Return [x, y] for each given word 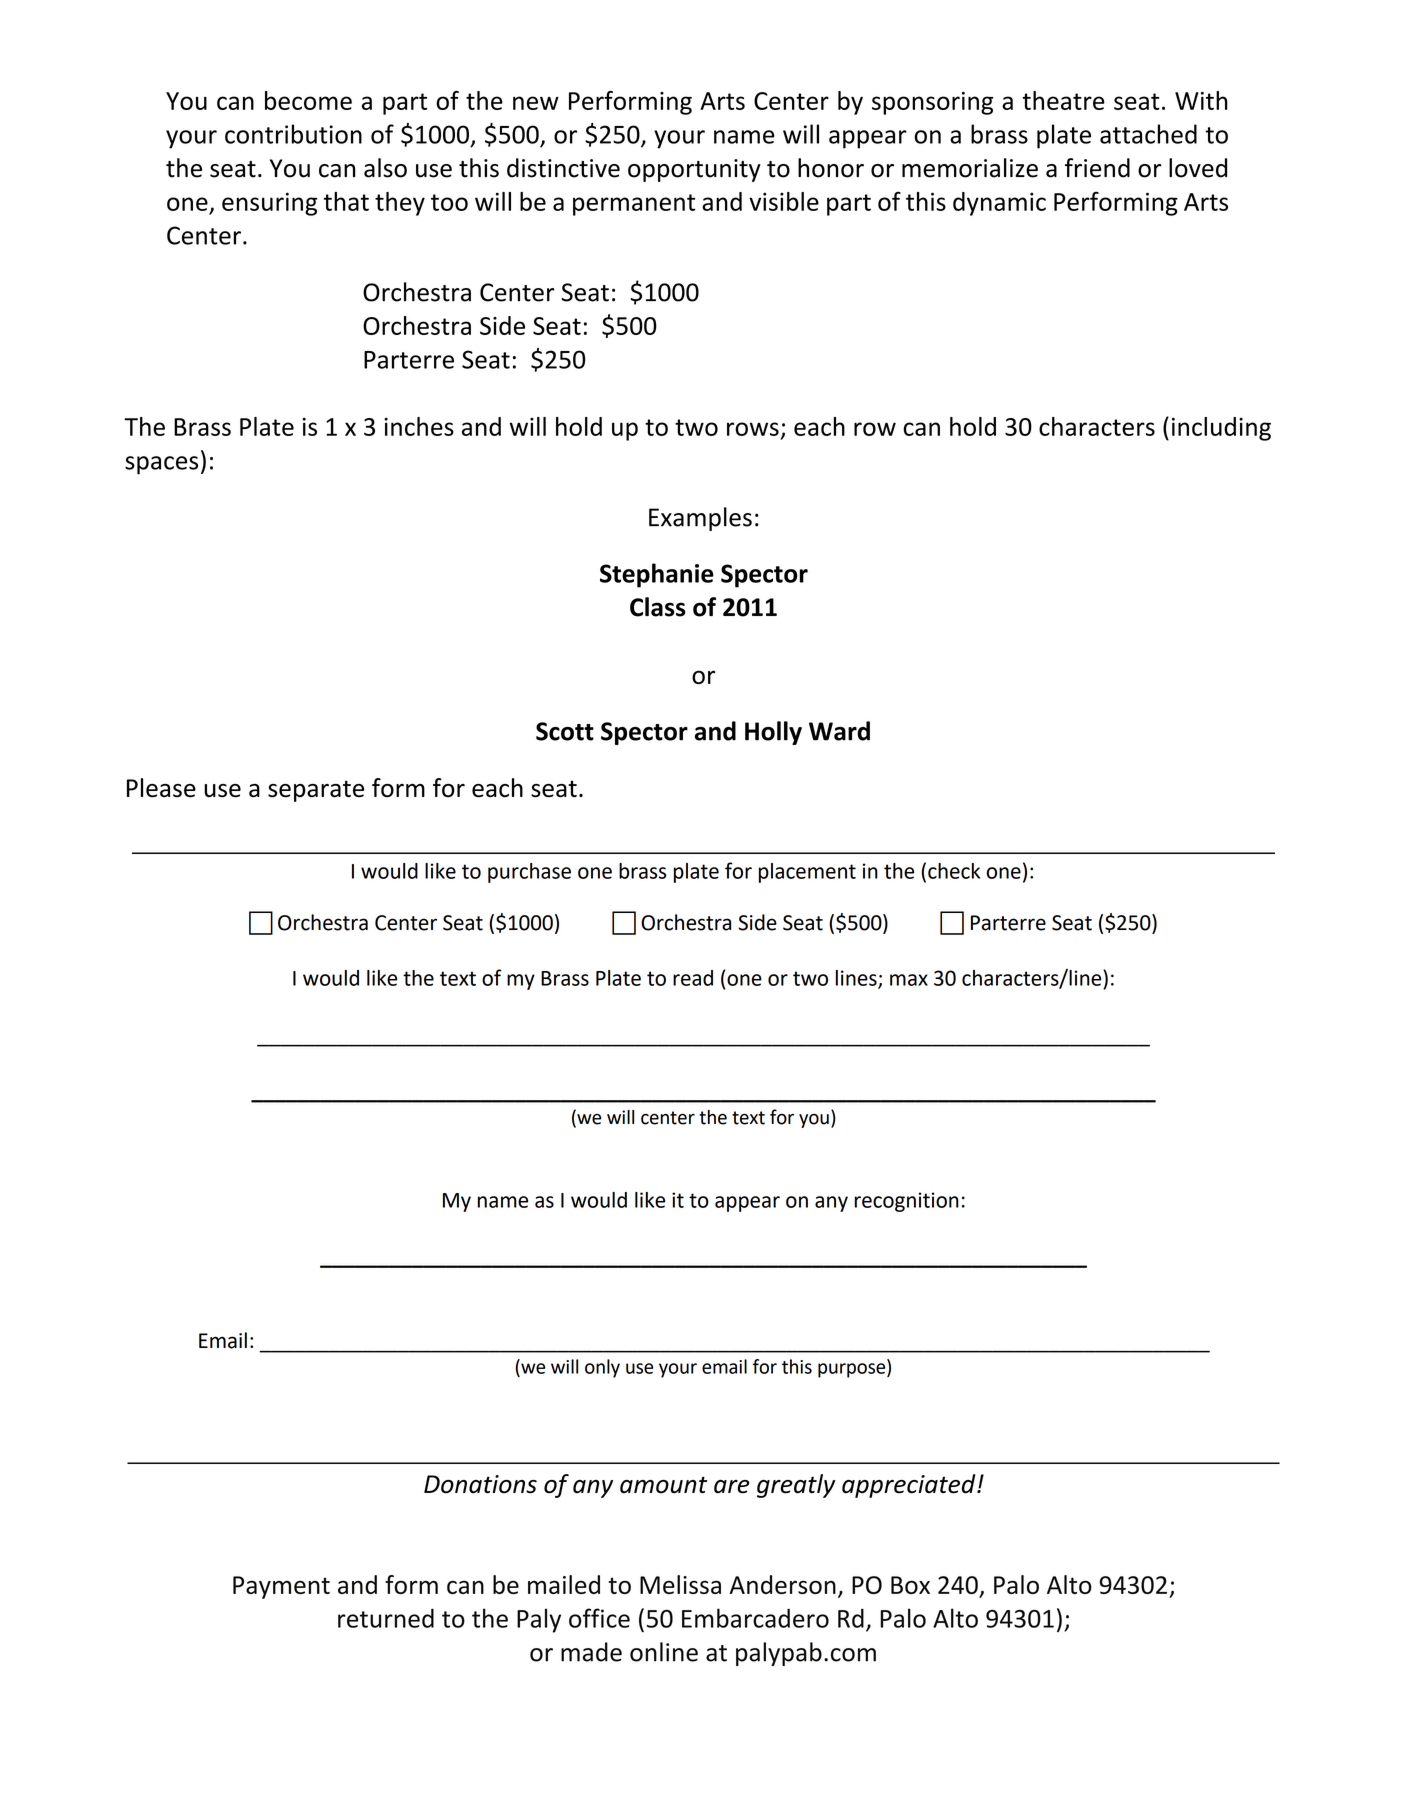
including [1221, 429]
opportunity [694, 170]
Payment [281, 1587]
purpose [853, 1370]
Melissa [680, 1584]
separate [316, 791]
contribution [293, 134]
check [954, 871]
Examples [700, 519]
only [602, 1368]
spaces [161, 465]
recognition [907, 1202]
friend [1097, 168]
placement [807, 873]
